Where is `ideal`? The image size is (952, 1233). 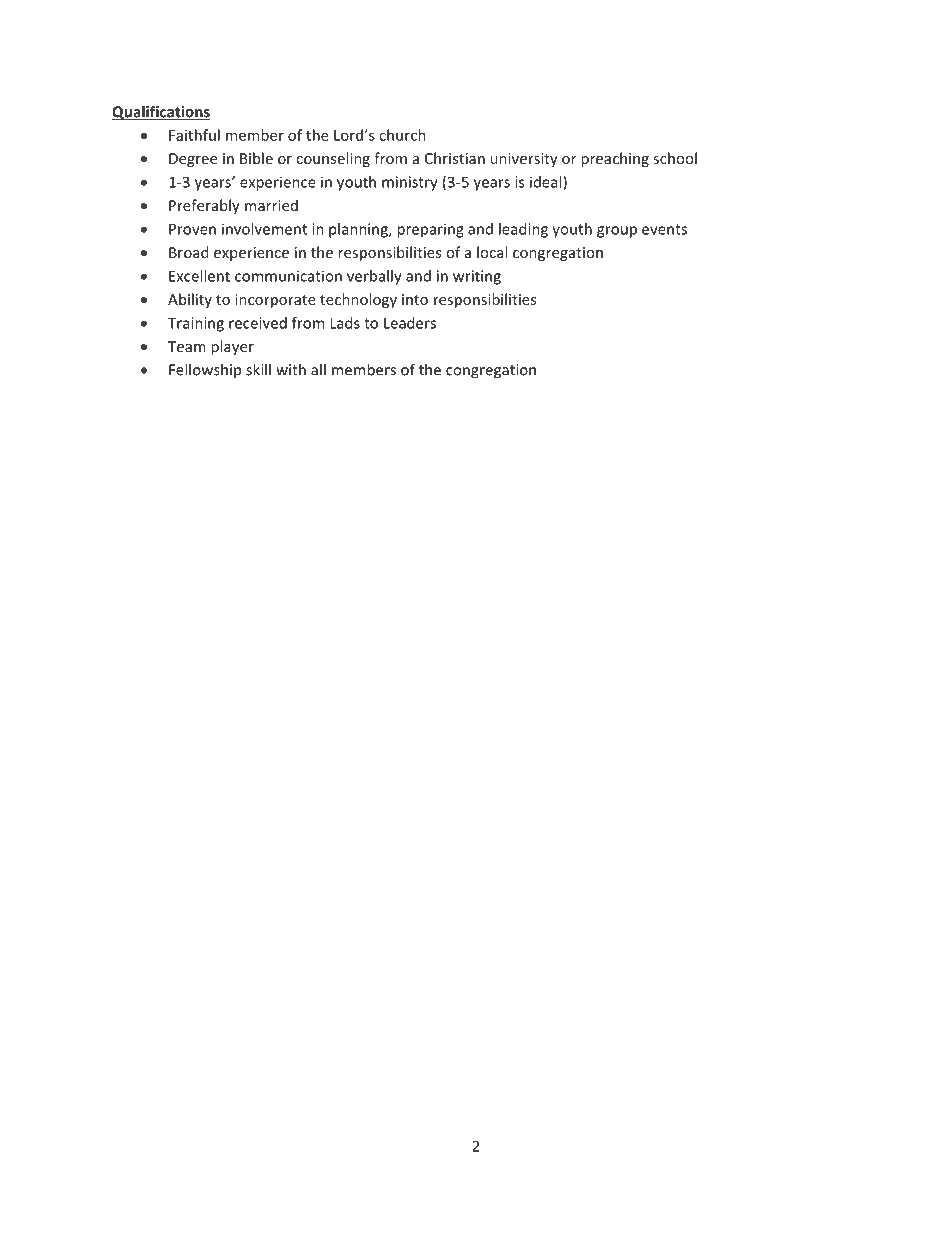
ideal is located at coordinates (547, 183).
